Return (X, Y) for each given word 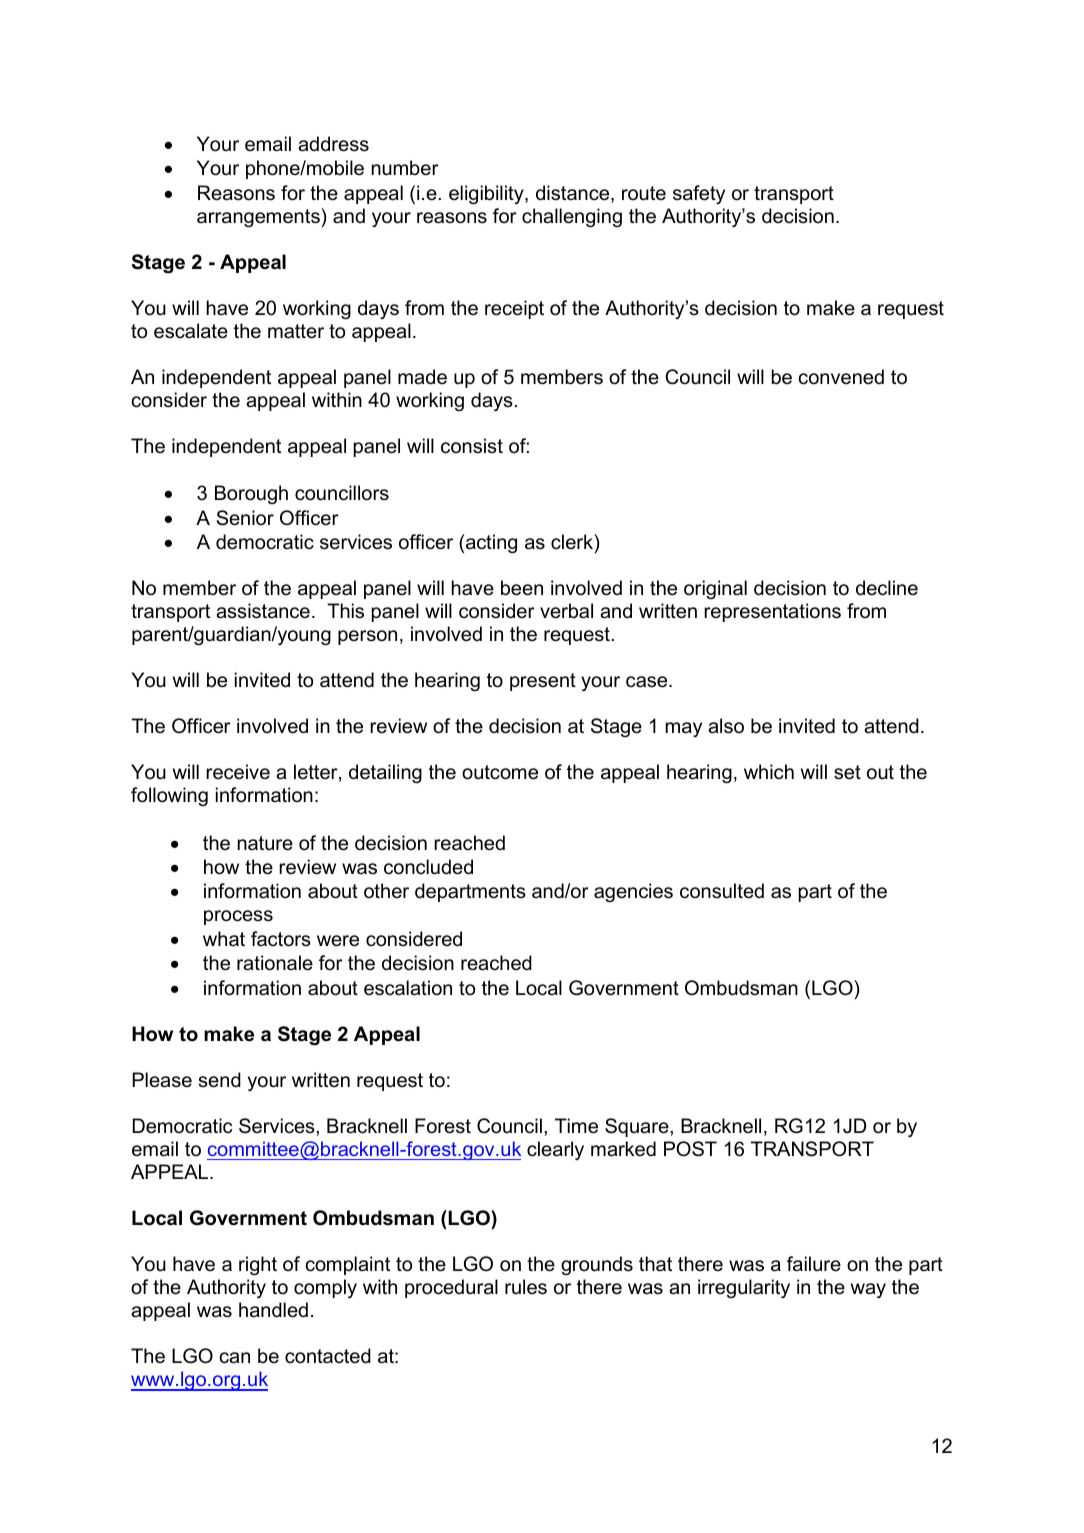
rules (526, 1287)
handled (273, 1310)
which (769, 772)
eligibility (487, 194)
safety (699, 194)
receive (238, 772)
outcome (500, 772)
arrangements (259, 217)
